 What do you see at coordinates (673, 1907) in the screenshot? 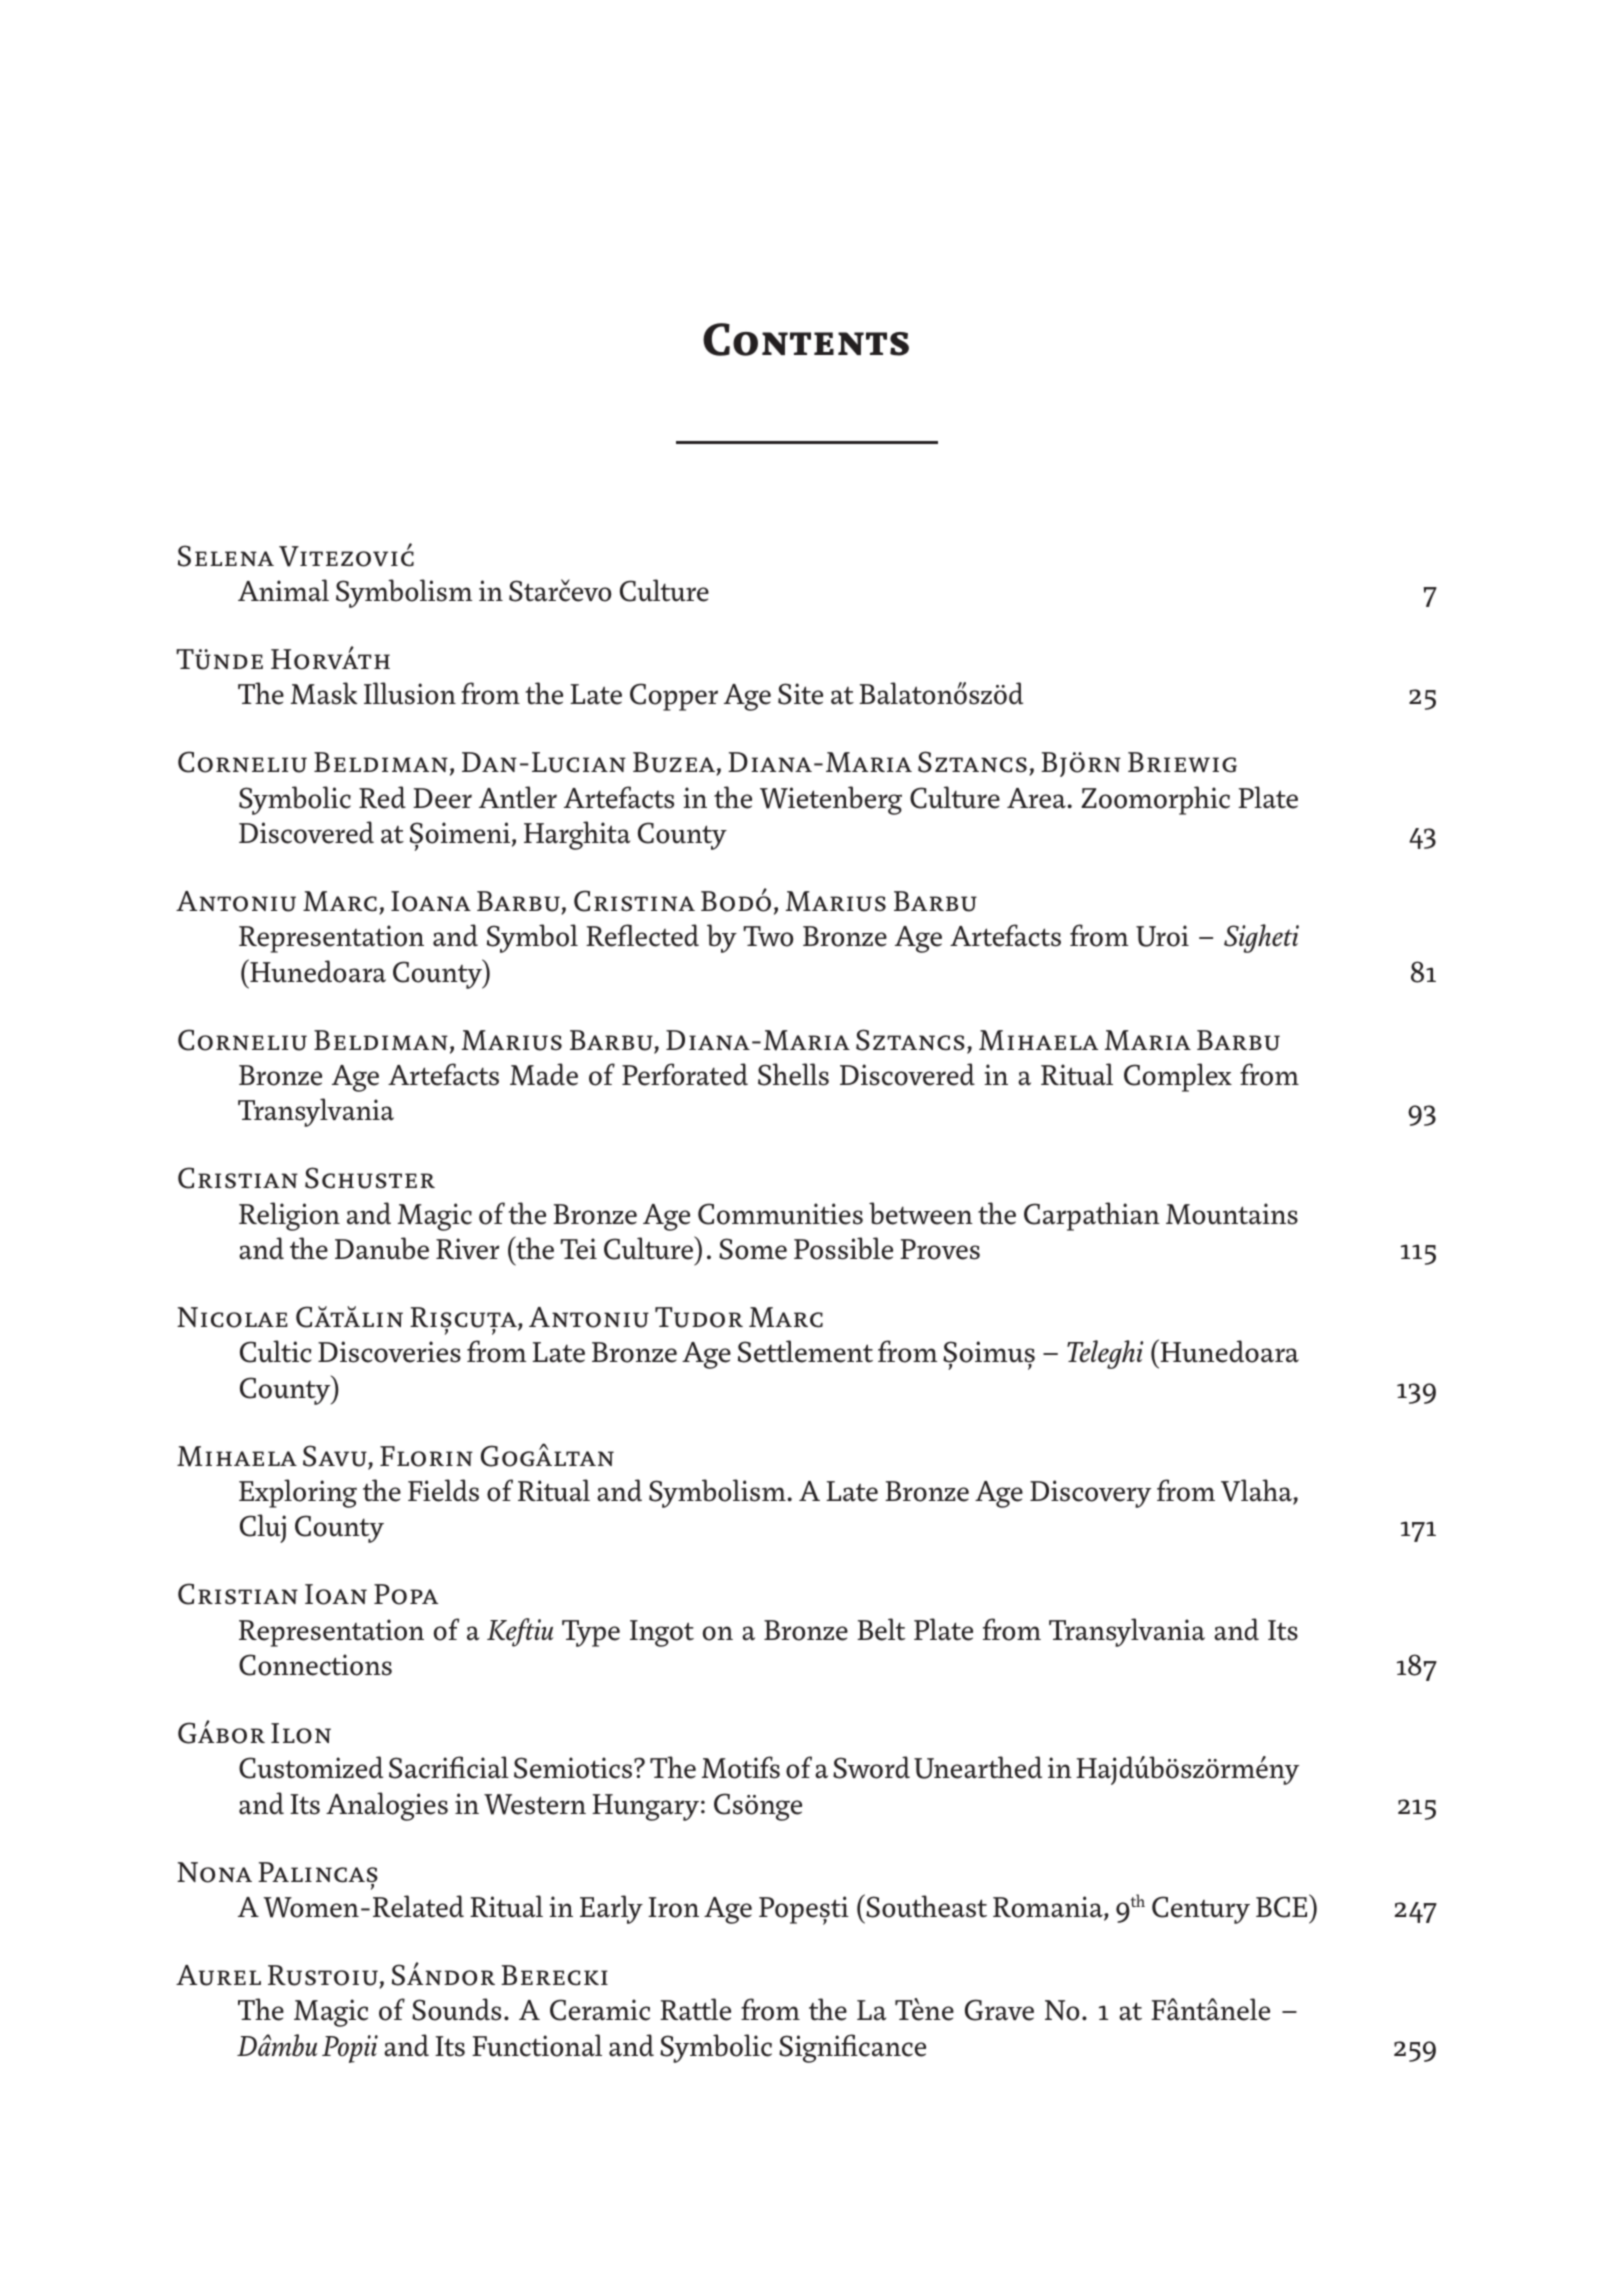
I see `Iron` at bounding box center [673, 1907].
